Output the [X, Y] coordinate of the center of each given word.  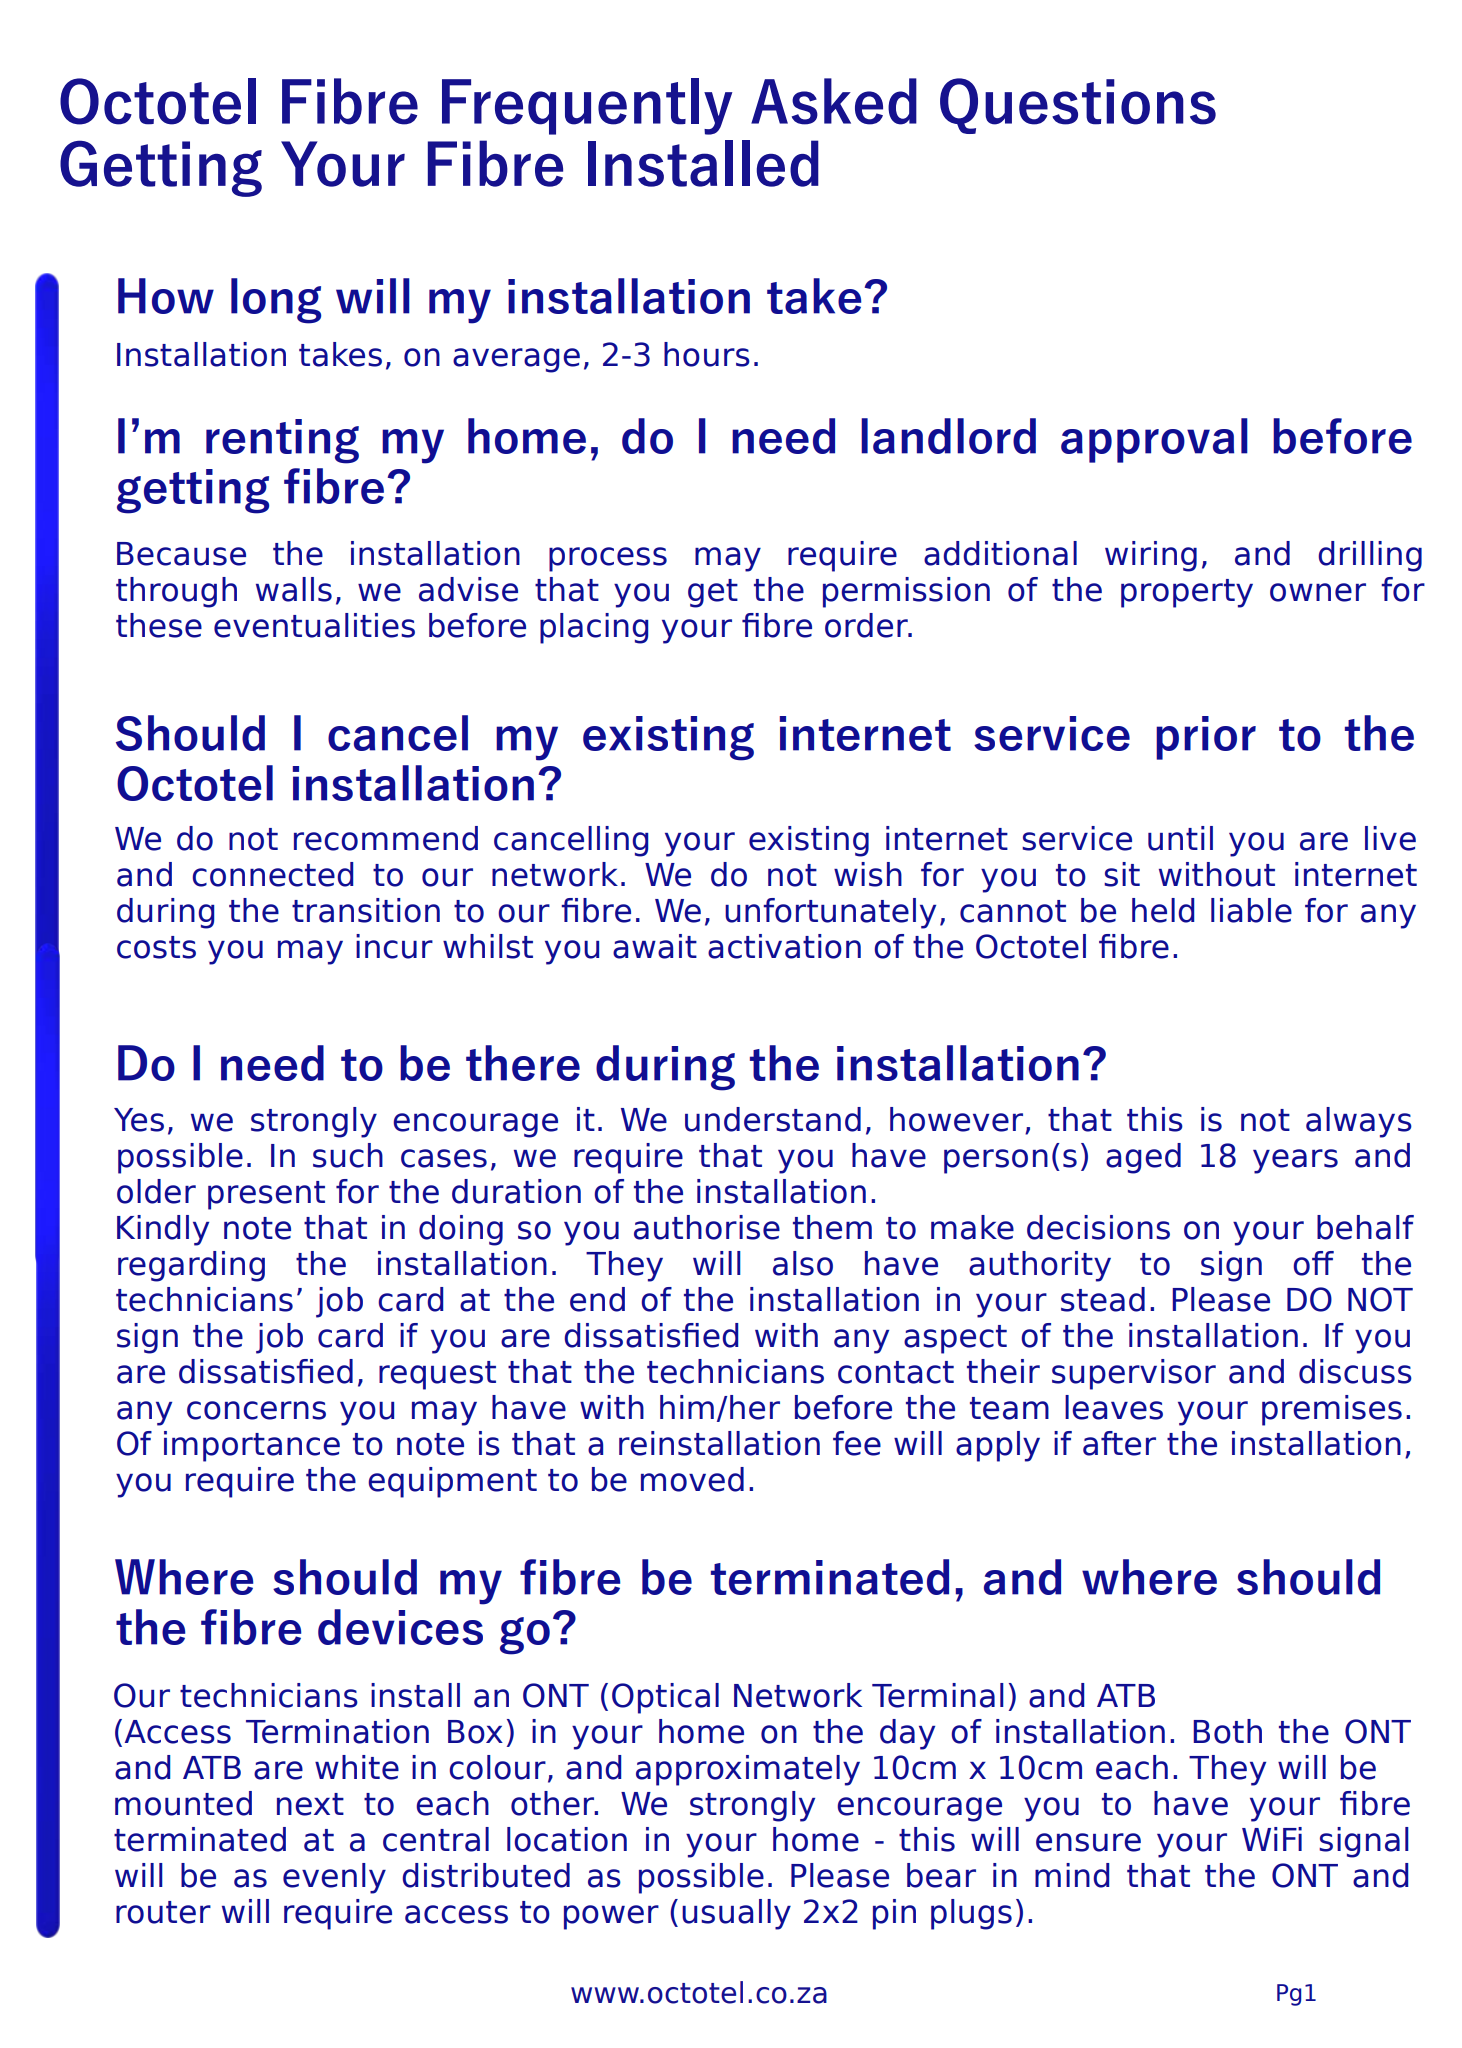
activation [784, 946]
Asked [834, 101]
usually [736, 1914]
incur [394, 946]
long [276, 301]
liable [1251, 910]
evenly [334, 1878]
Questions [1078, 106]
